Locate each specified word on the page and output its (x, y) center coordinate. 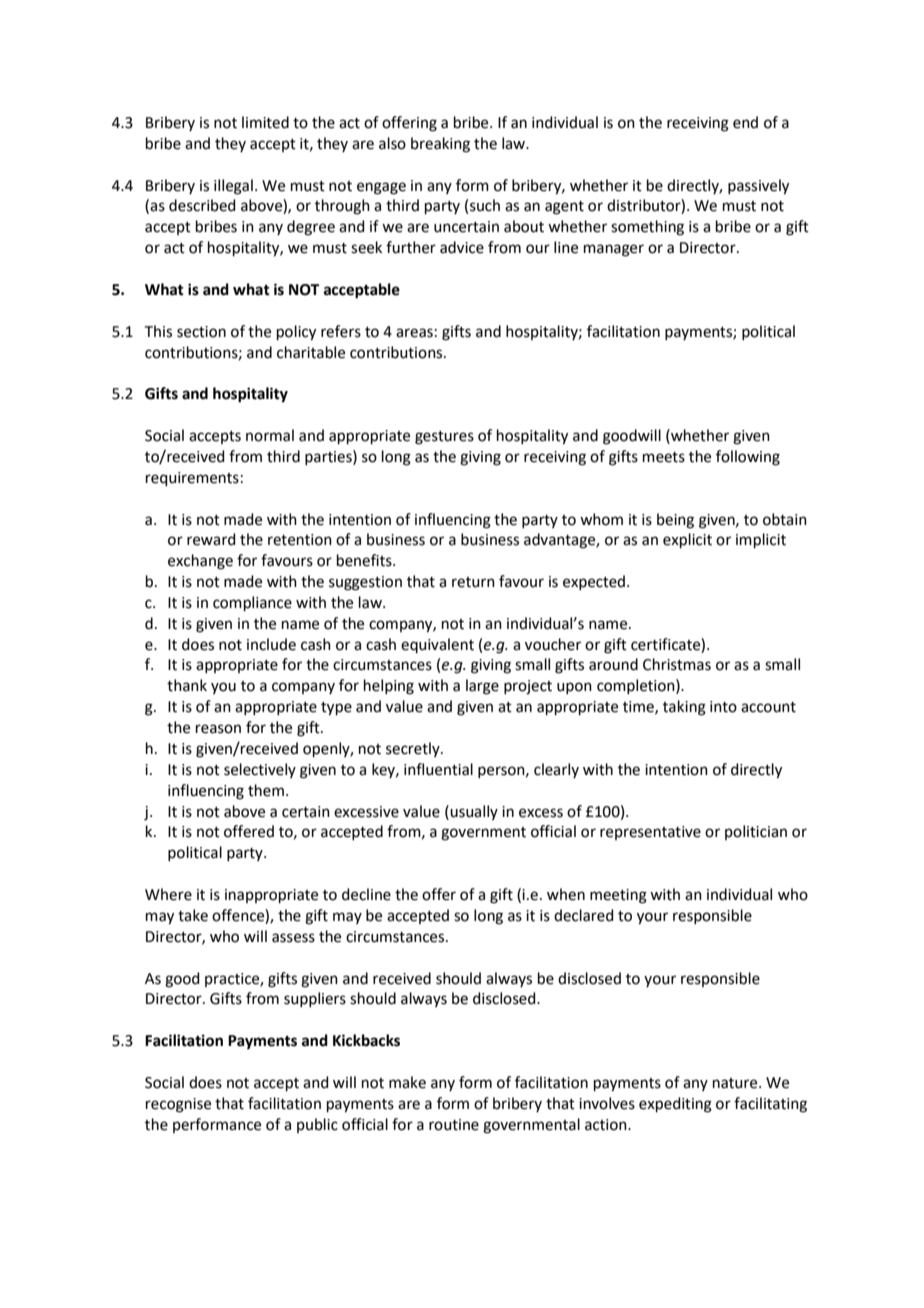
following (748, 458)
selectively (260, 770)
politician (756, 832)
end (745, 122)
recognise (178, 1105)
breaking (440, 145)
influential (438, 769)
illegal (233, 187)
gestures (444, 438)
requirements (192, 479)
